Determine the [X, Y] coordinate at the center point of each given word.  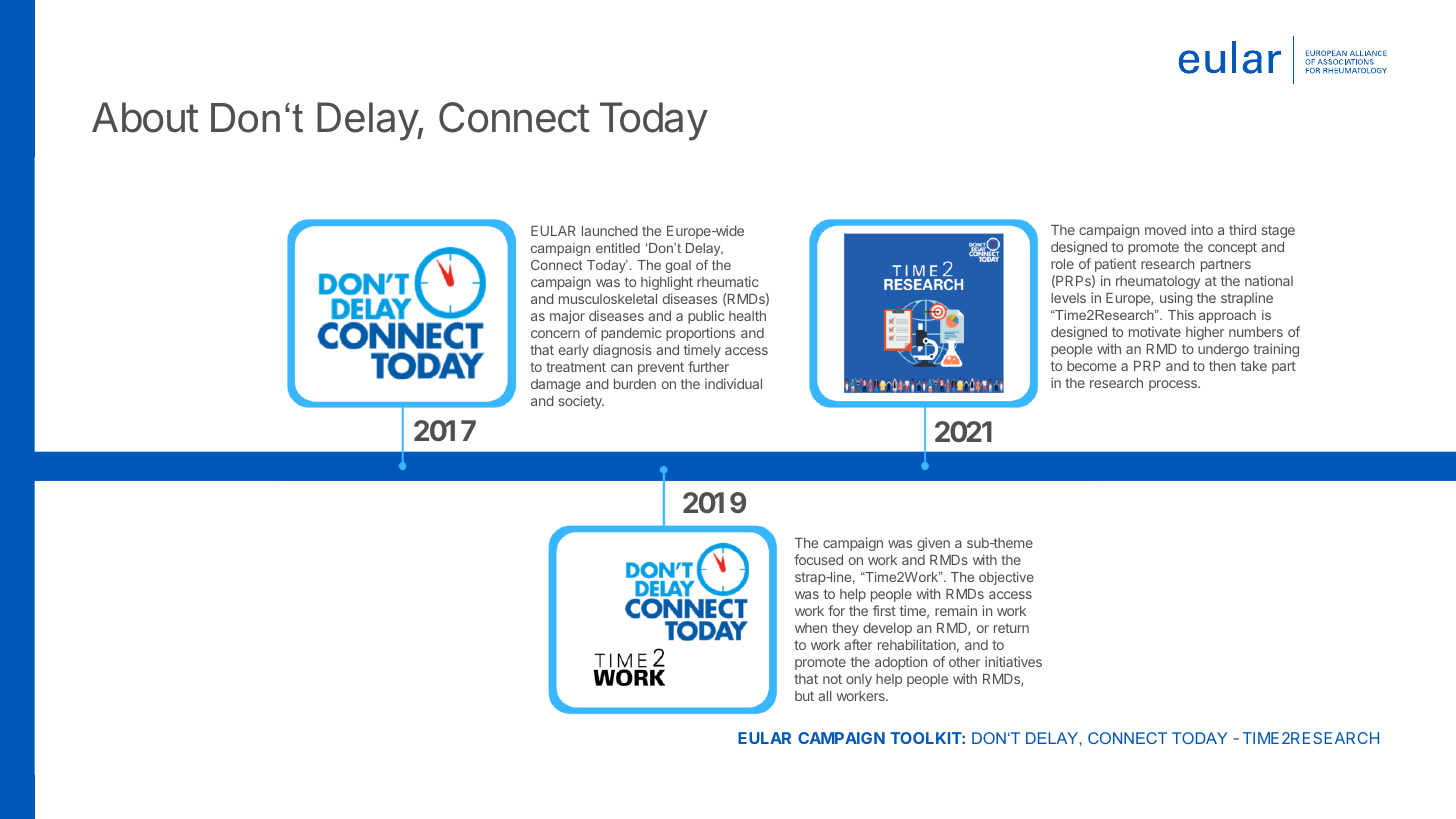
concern [555, 334]
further [708, 366]
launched [610, 231]
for [836, 610]
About [145, 117]
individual [733, 383]
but [804, 696]
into [1202, 229]
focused [818, 559]
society [581, 402]
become [1091, 366]
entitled [618, 248]
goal [678, 266]
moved [1165, 230]
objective [1006, 578]
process [1174, 385]
